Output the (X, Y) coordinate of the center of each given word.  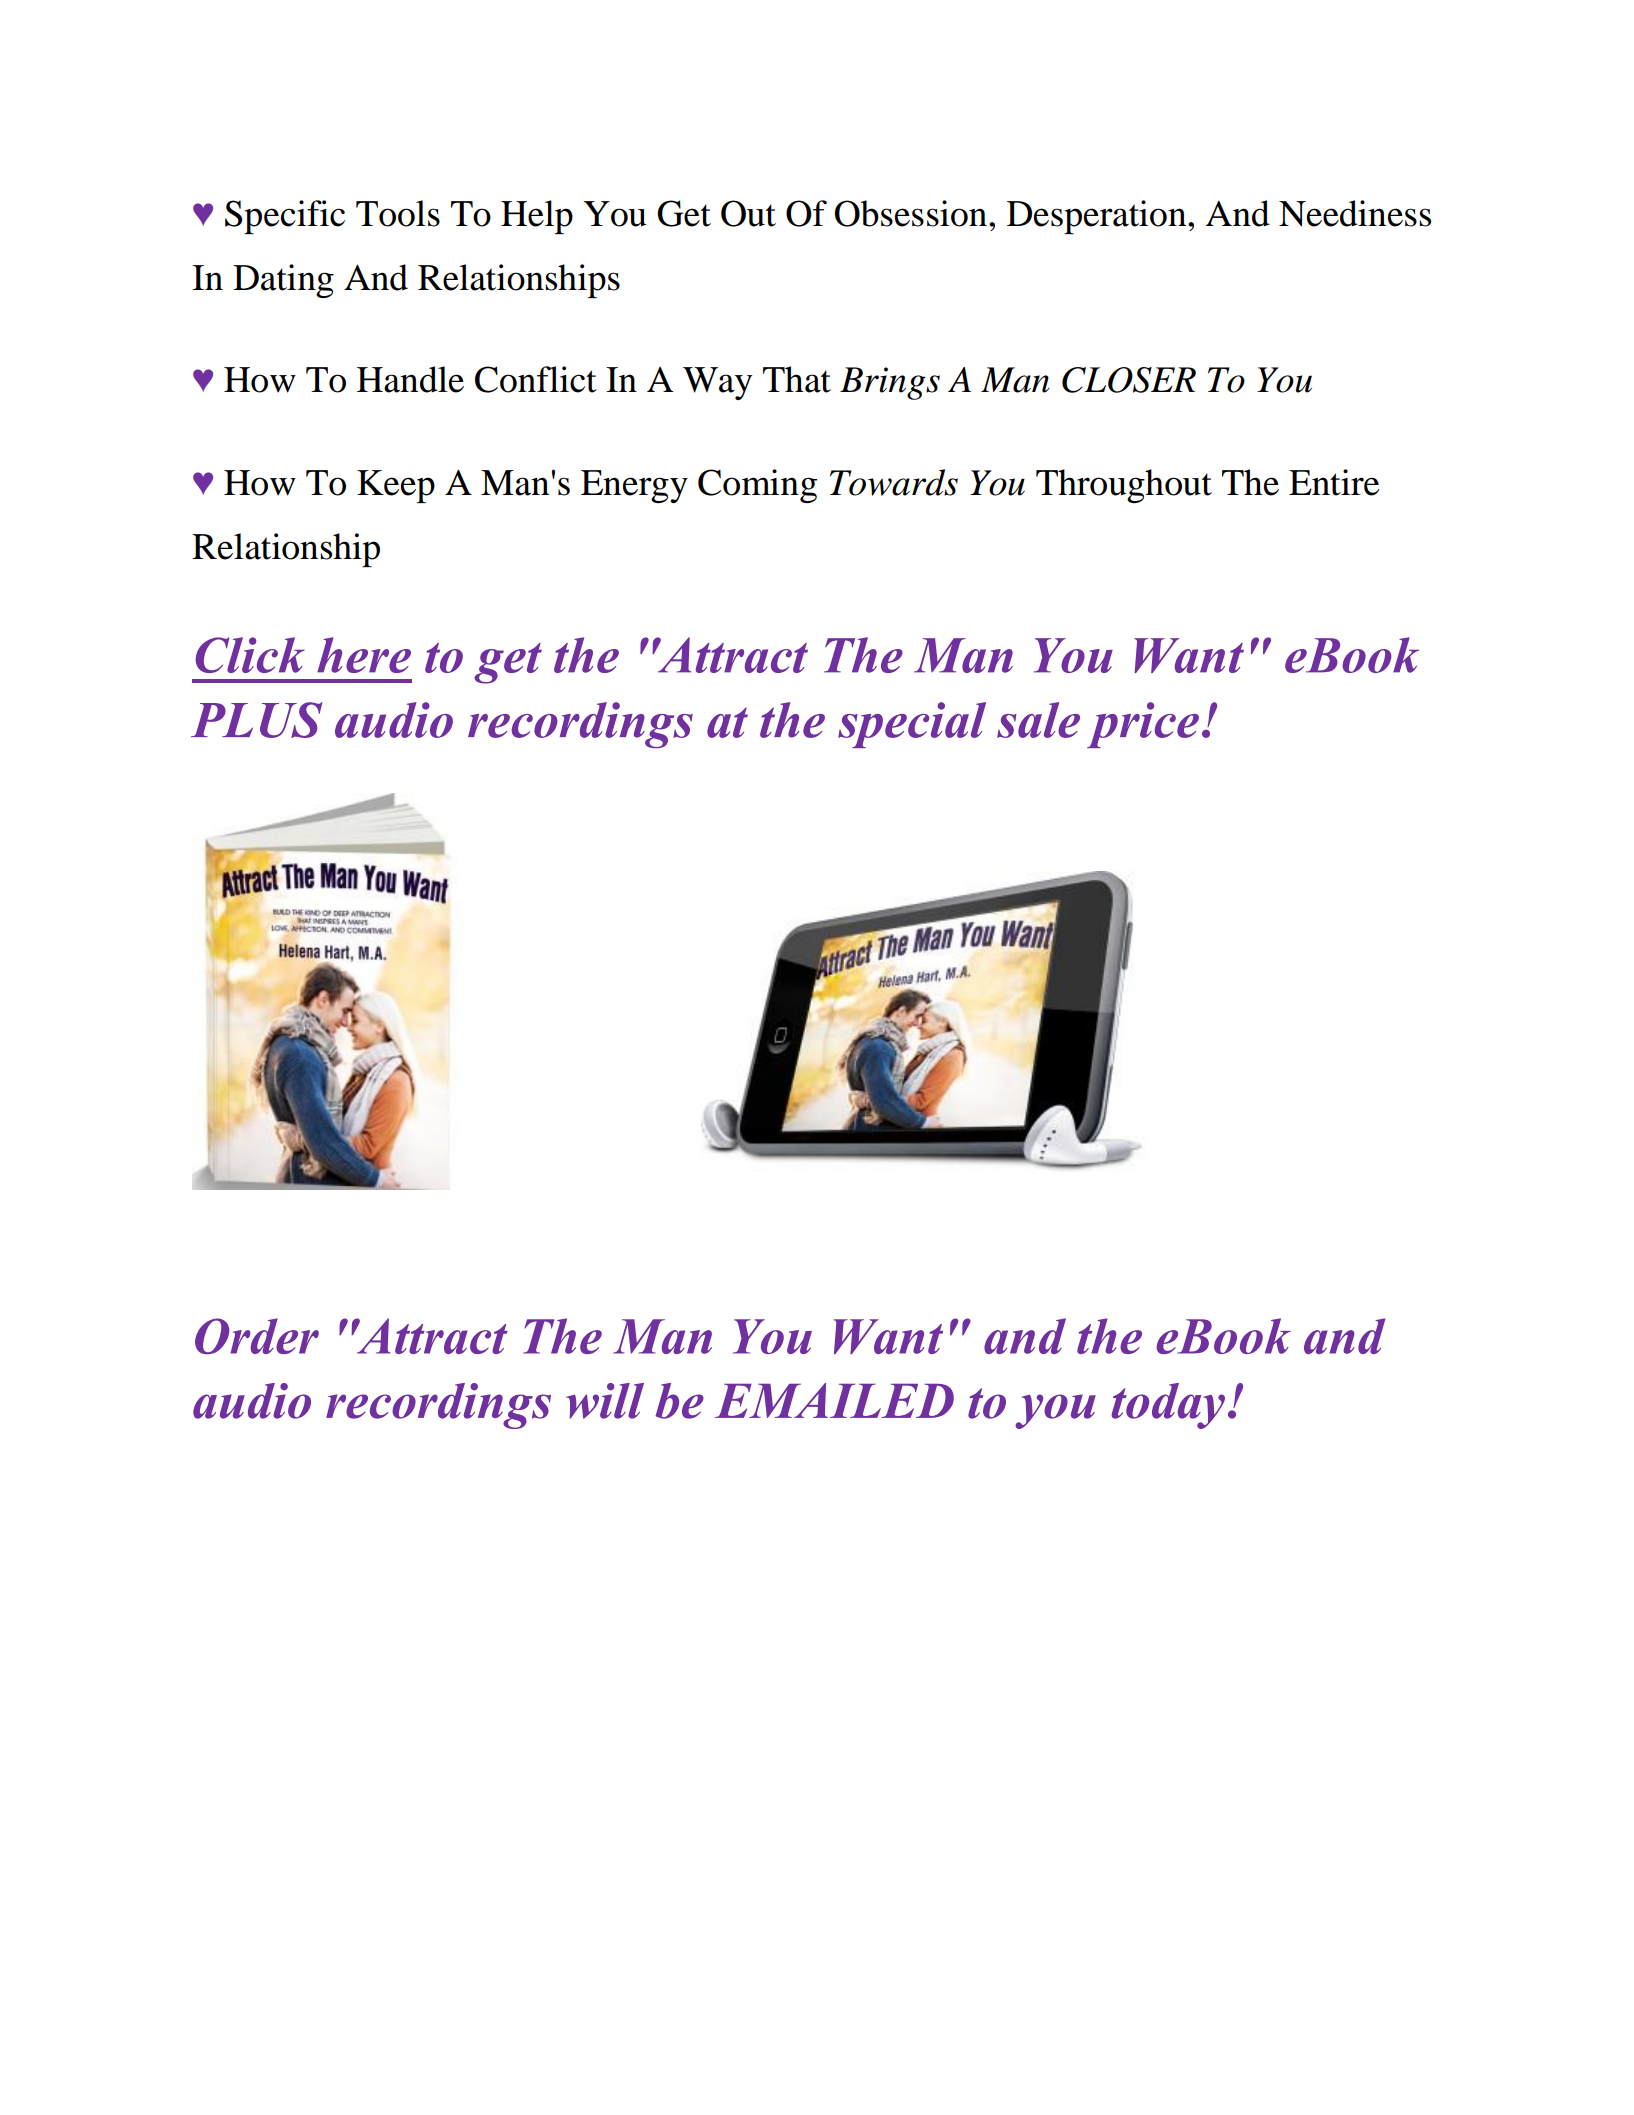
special (912, 725)
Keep (396, 486)
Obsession (912, 213)
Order (257, 1336)
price (1143, 725)
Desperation (1098, 217)
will (605, 1401)
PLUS (256, 720)
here (364, 655)
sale (1038, 720)
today (1168, 1406)
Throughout (1124, 486)
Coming (757, 486)
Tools (398, 213)
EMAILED (834, 1400)
